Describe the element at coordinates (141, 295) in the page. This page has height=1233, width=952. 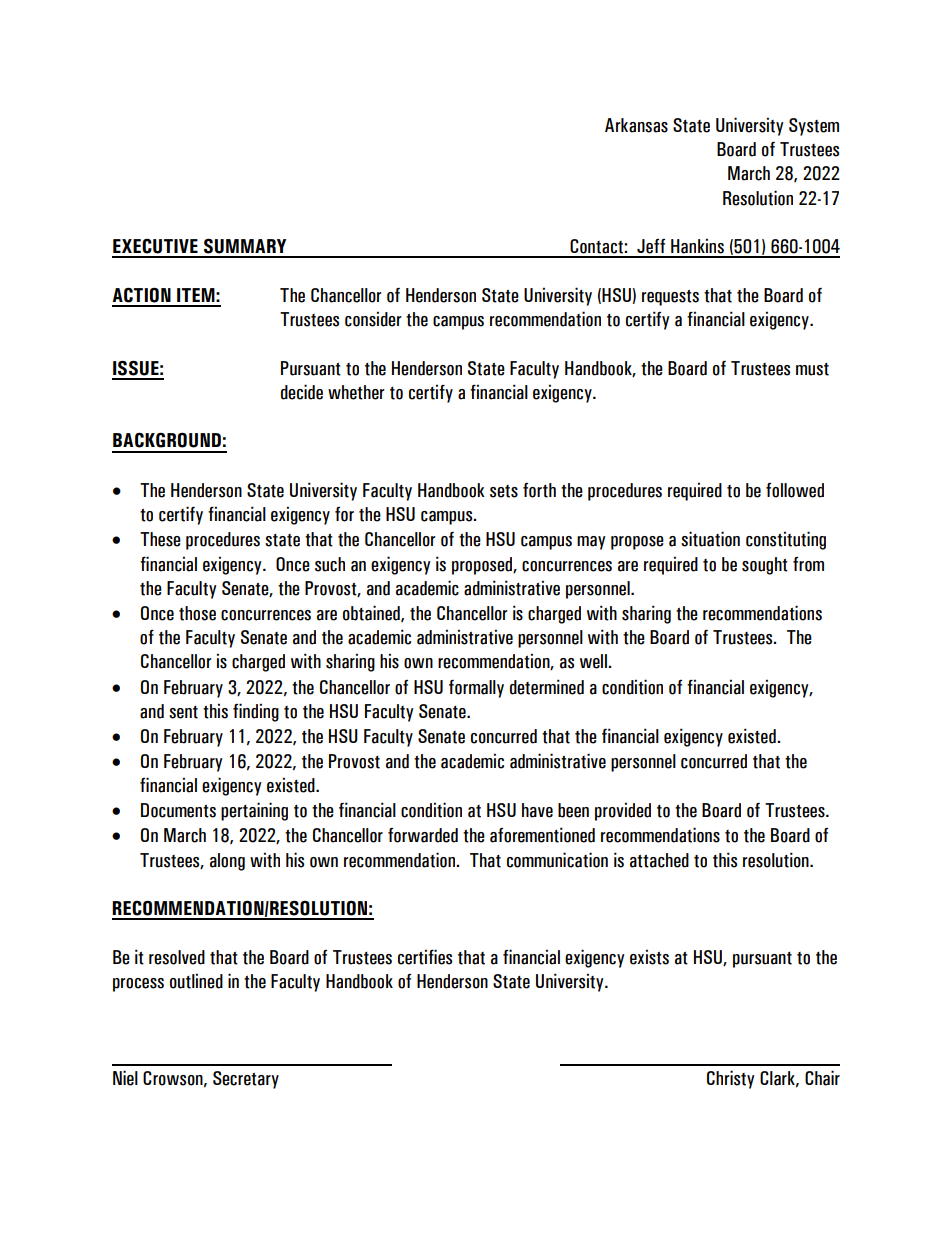
I see `ACTION` at that location.
